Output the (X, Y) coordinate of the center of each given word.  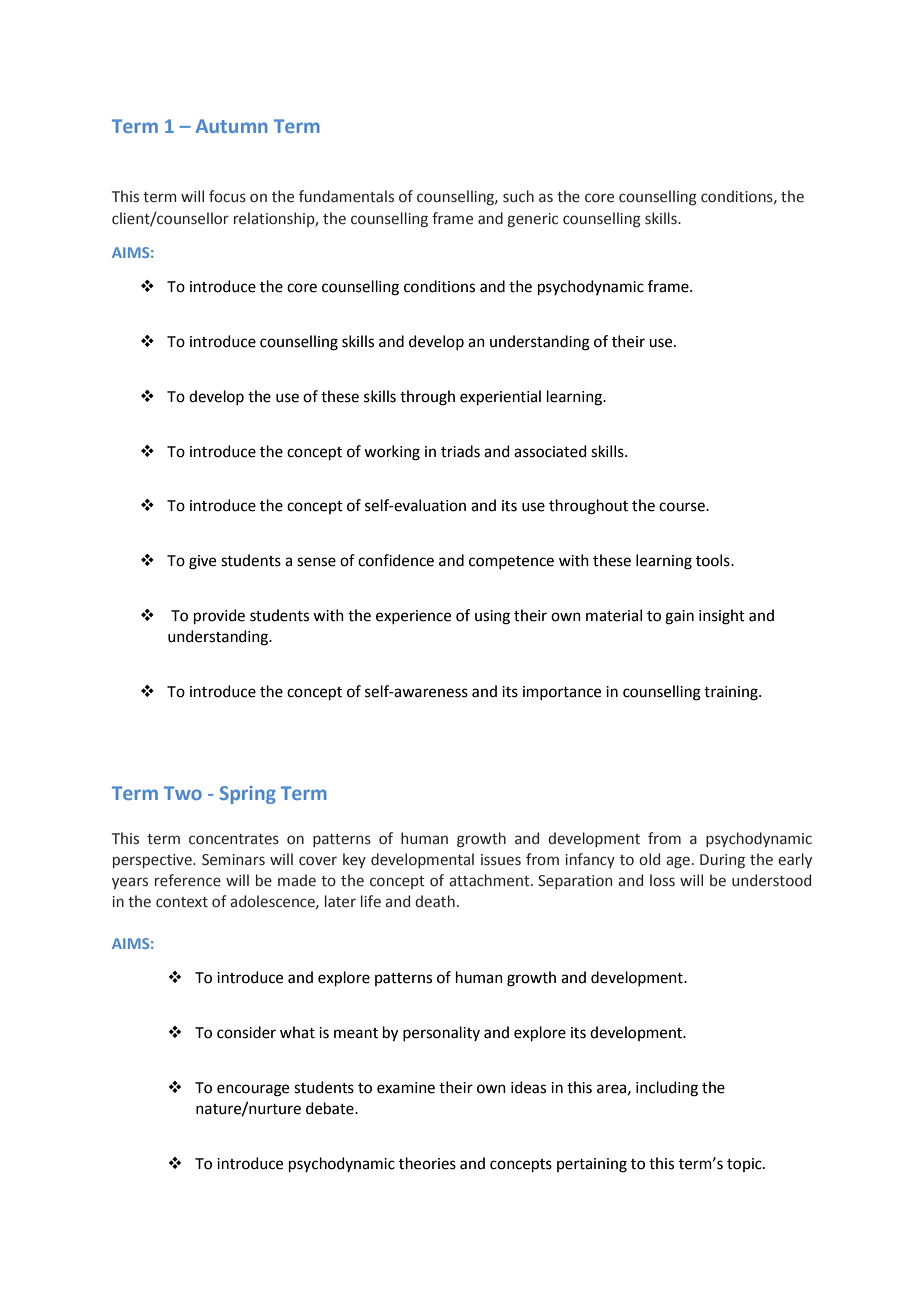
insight (722, 617)
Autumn (232, 126)
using (492, 617)
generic (532, 220)
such (518, 196)
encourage (253, 1090)
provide (219, 616)
